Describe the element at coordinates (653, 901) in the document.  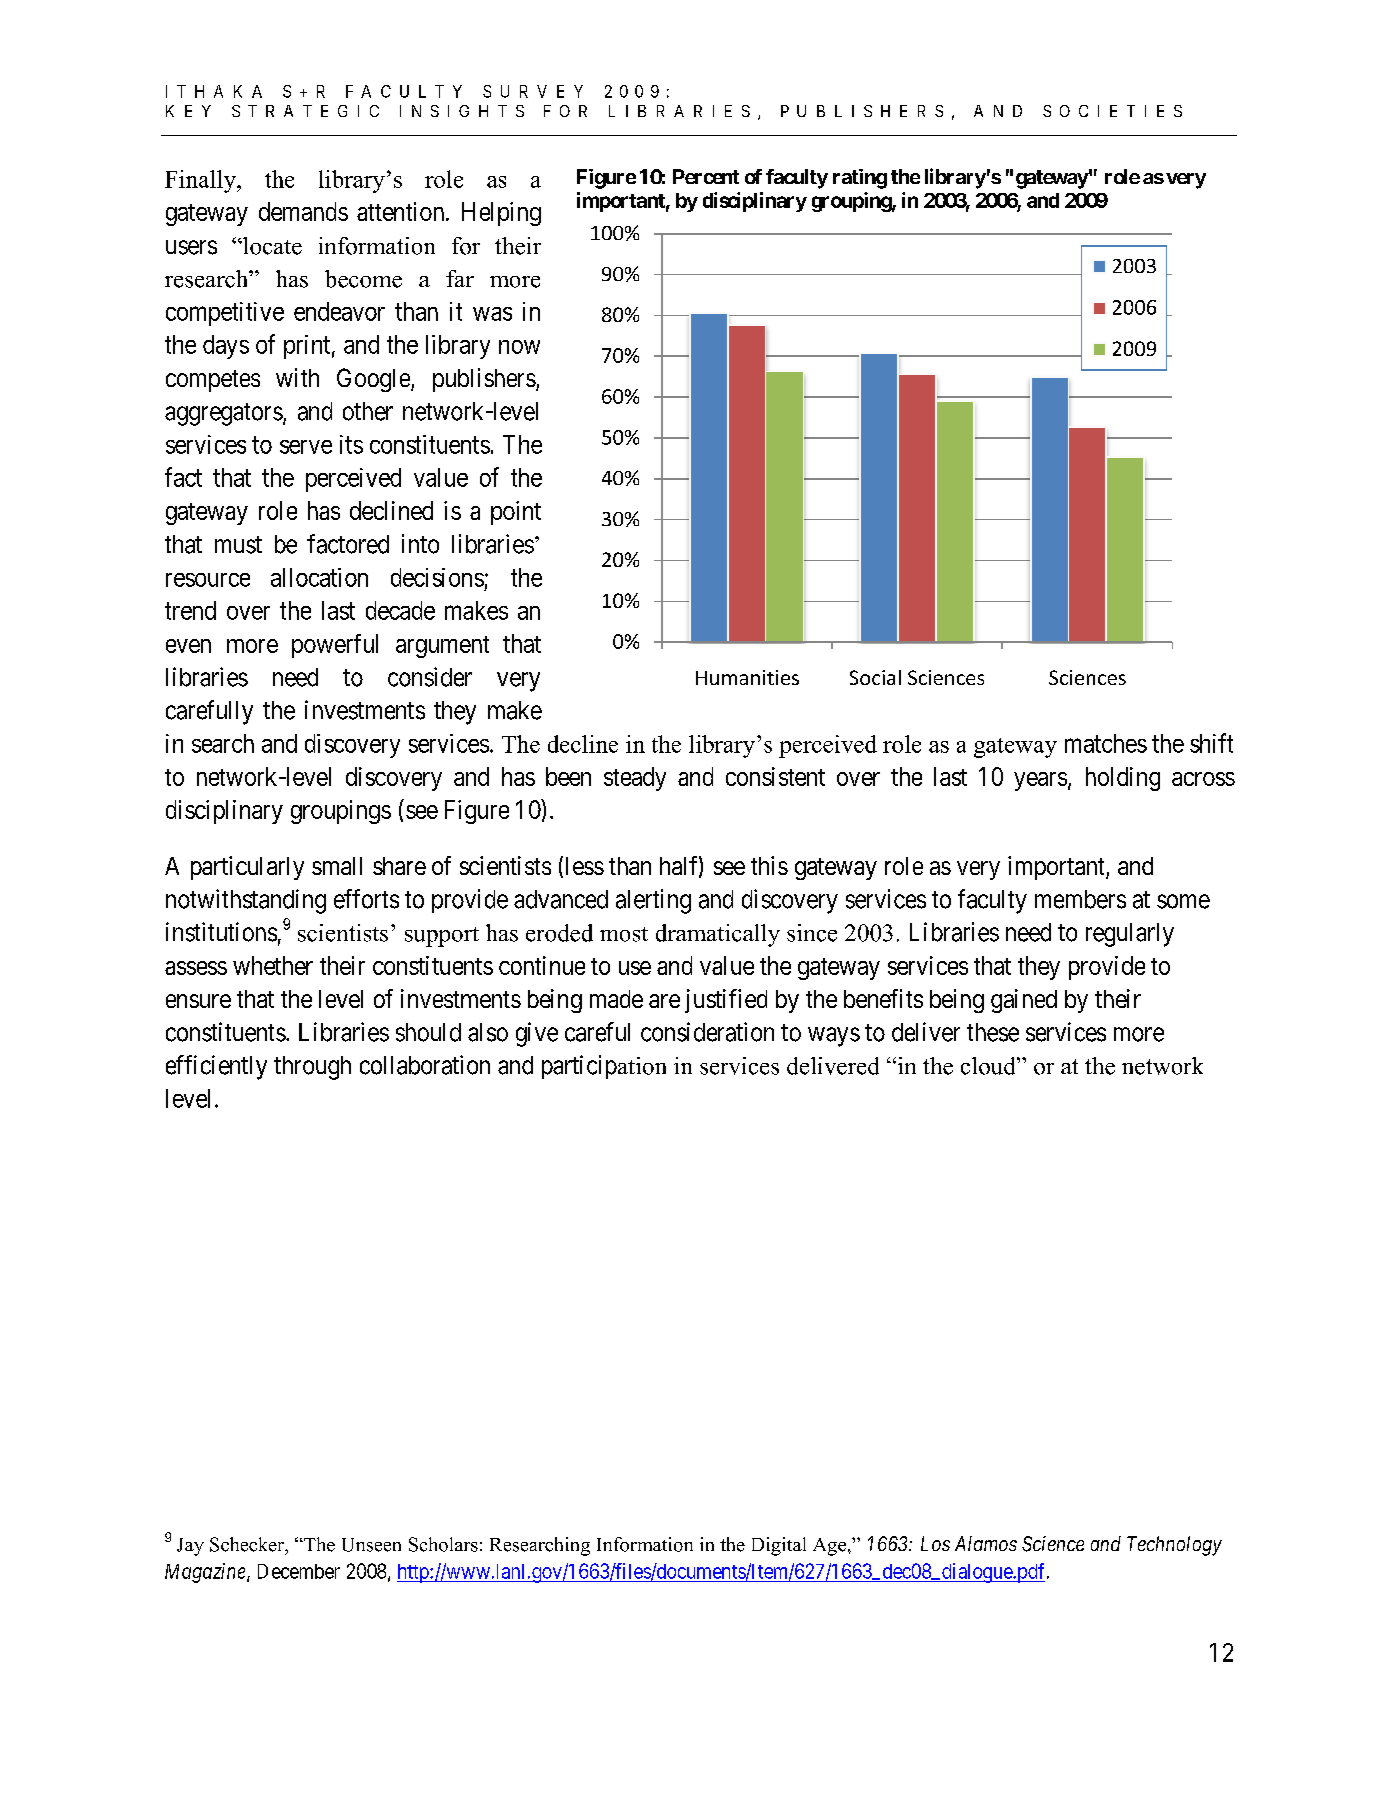
I see `alerting` at that location.
